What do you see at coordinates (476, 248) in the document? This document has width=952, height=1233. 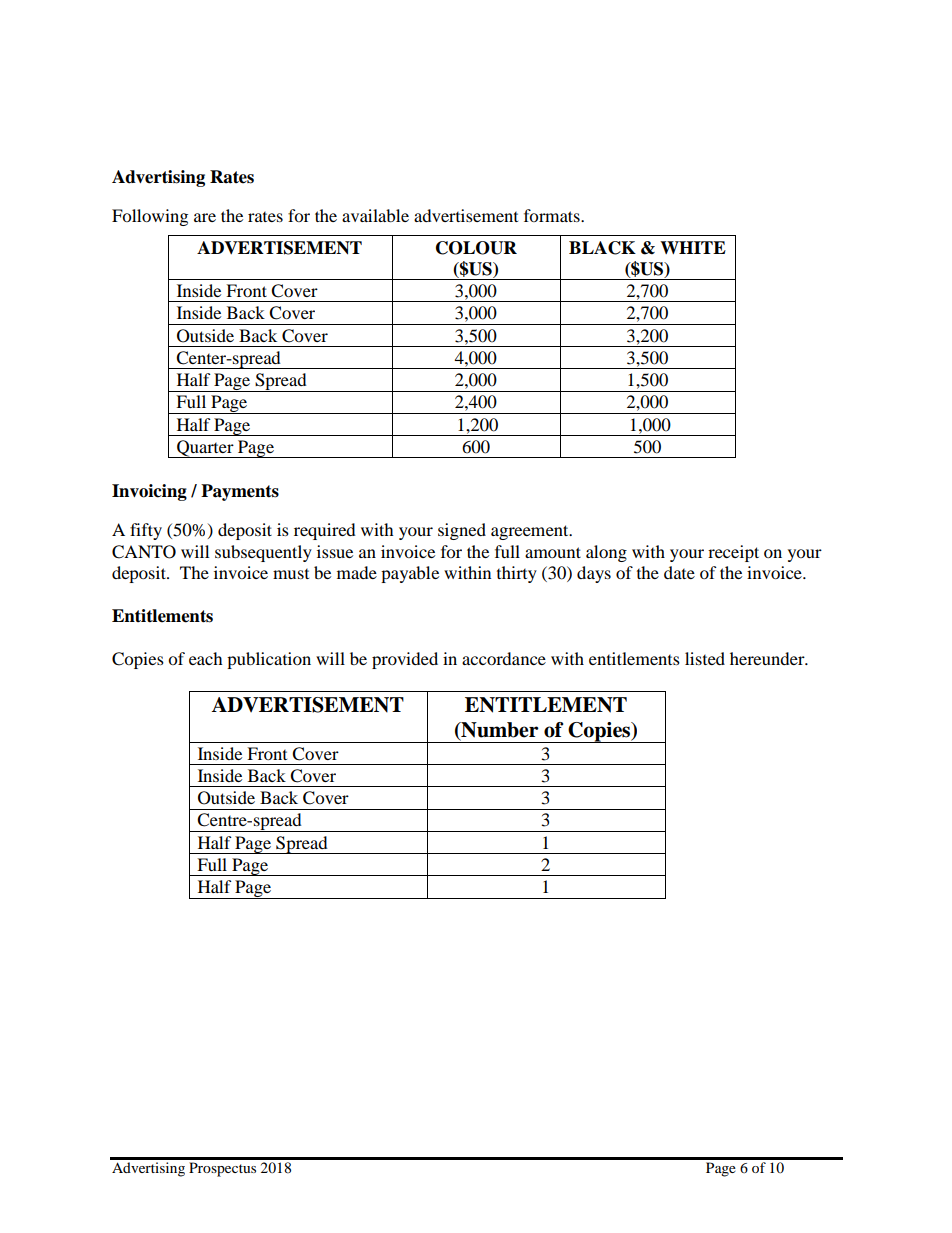 I see `COLOUR` at bounding box center [476, 248].
